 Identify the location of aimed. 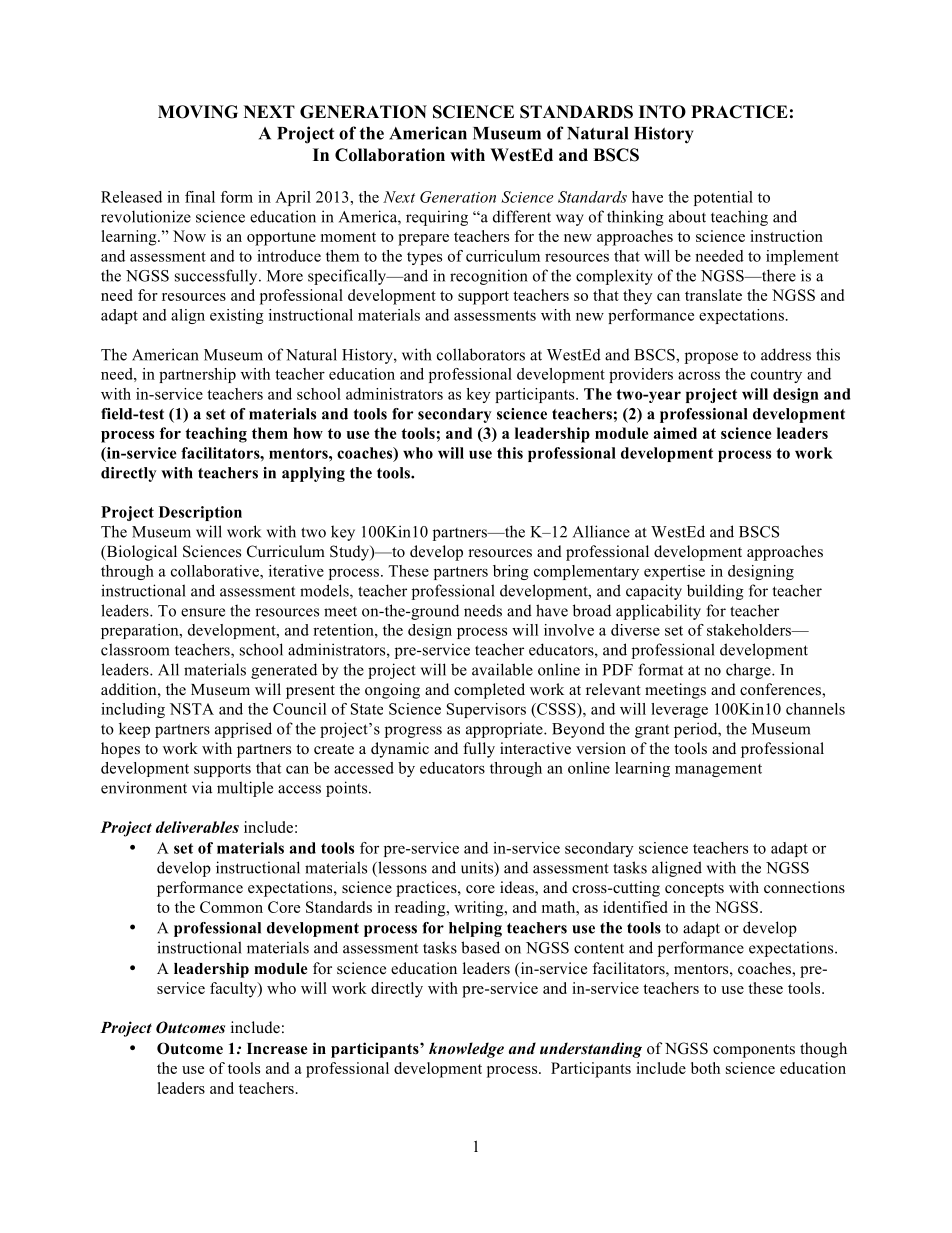
(675, 433).
